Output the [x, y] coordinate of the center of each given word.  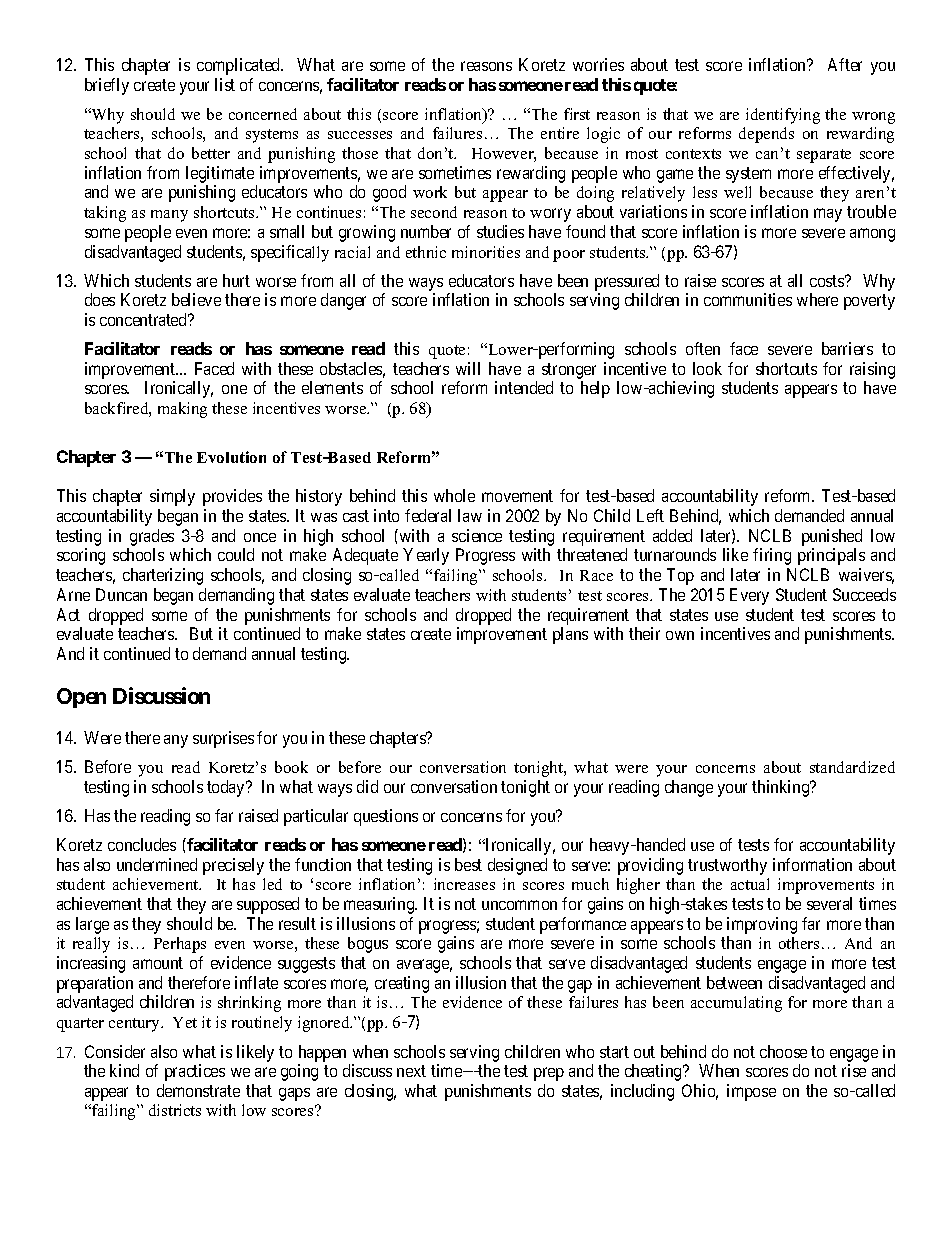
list [225, 84]
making [182, 410]
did [367, 786]
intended [524, 387]
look [707, 368]
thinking [782, 788]
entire [560, 133]
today [227, 788]
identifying [783, 116]
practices [195, 1072]
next [411, 1071]
